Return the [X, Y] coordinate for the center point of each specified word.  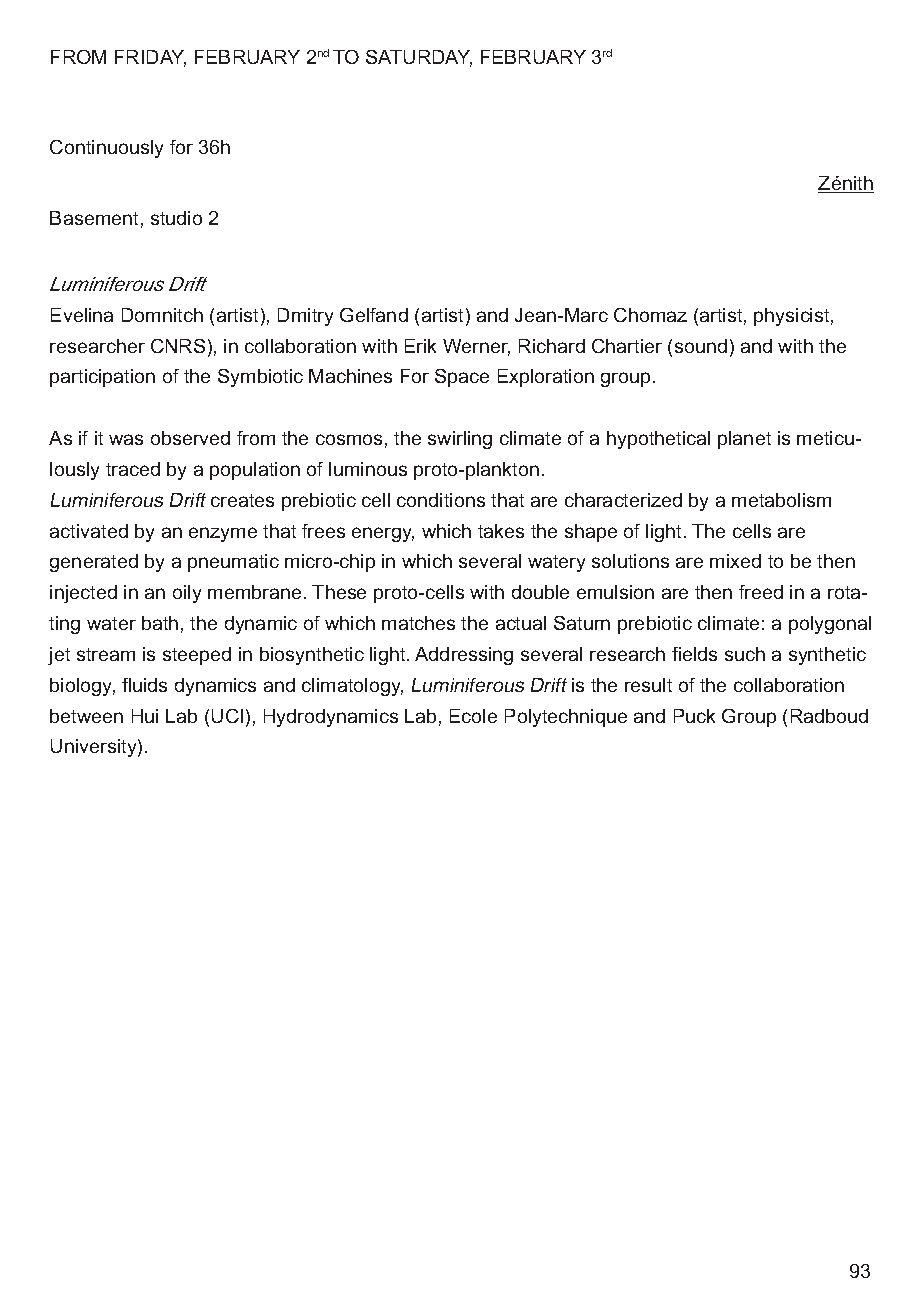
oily [187, 594]
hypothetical [658, 440]
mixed [735, 561]
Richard [552, 346]
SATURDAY [419, 58]
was [126, 439]
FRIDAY [150, 58]
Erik [420, 346]
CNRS [178, 346]
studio [176, 218]
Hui [145, 716]
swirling [460, 440]
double [540, 592]
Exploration [546, 378]
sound [701, 346]
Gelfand [374, 315]
